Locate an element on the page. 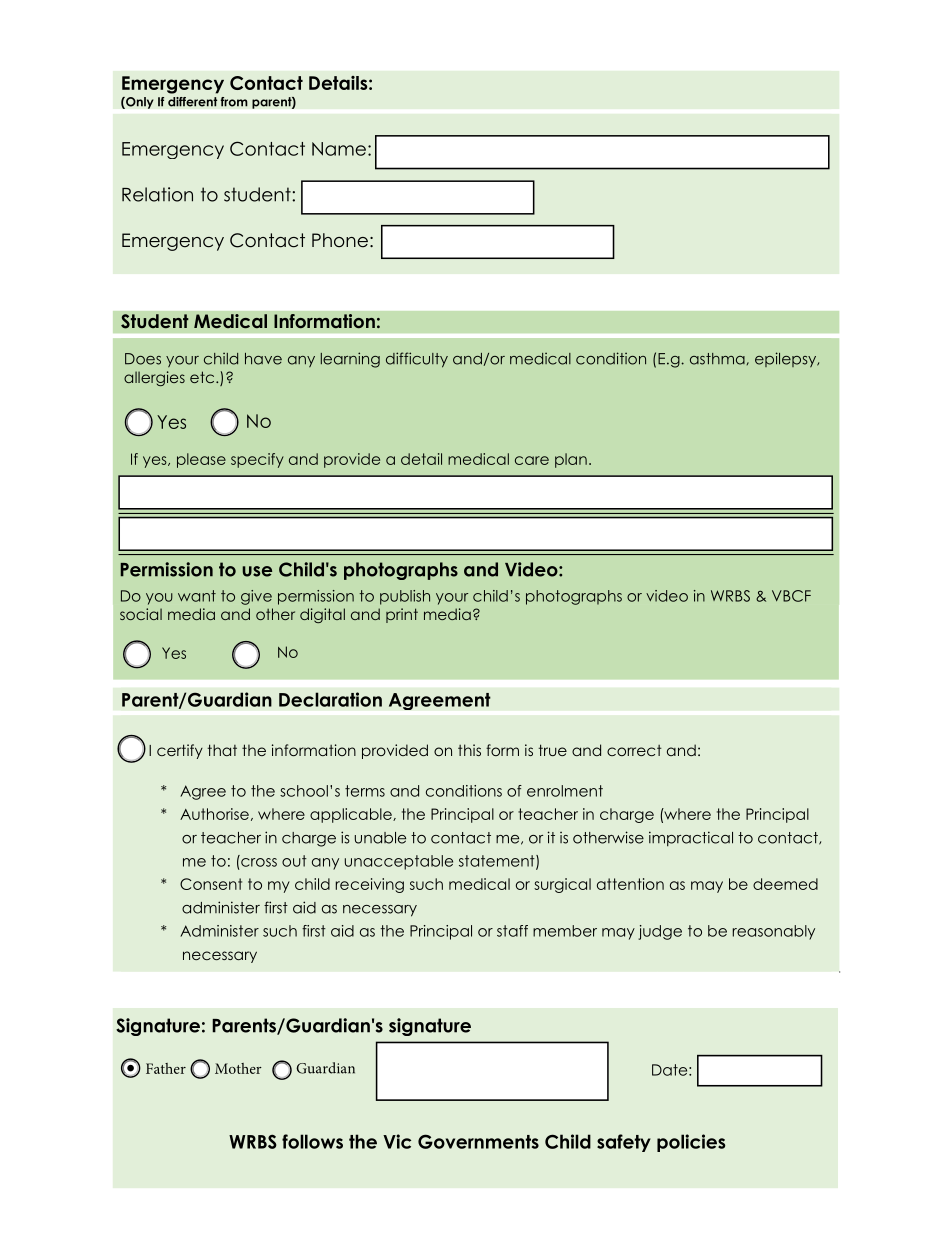  correct is located at coordinates (634, 750).
